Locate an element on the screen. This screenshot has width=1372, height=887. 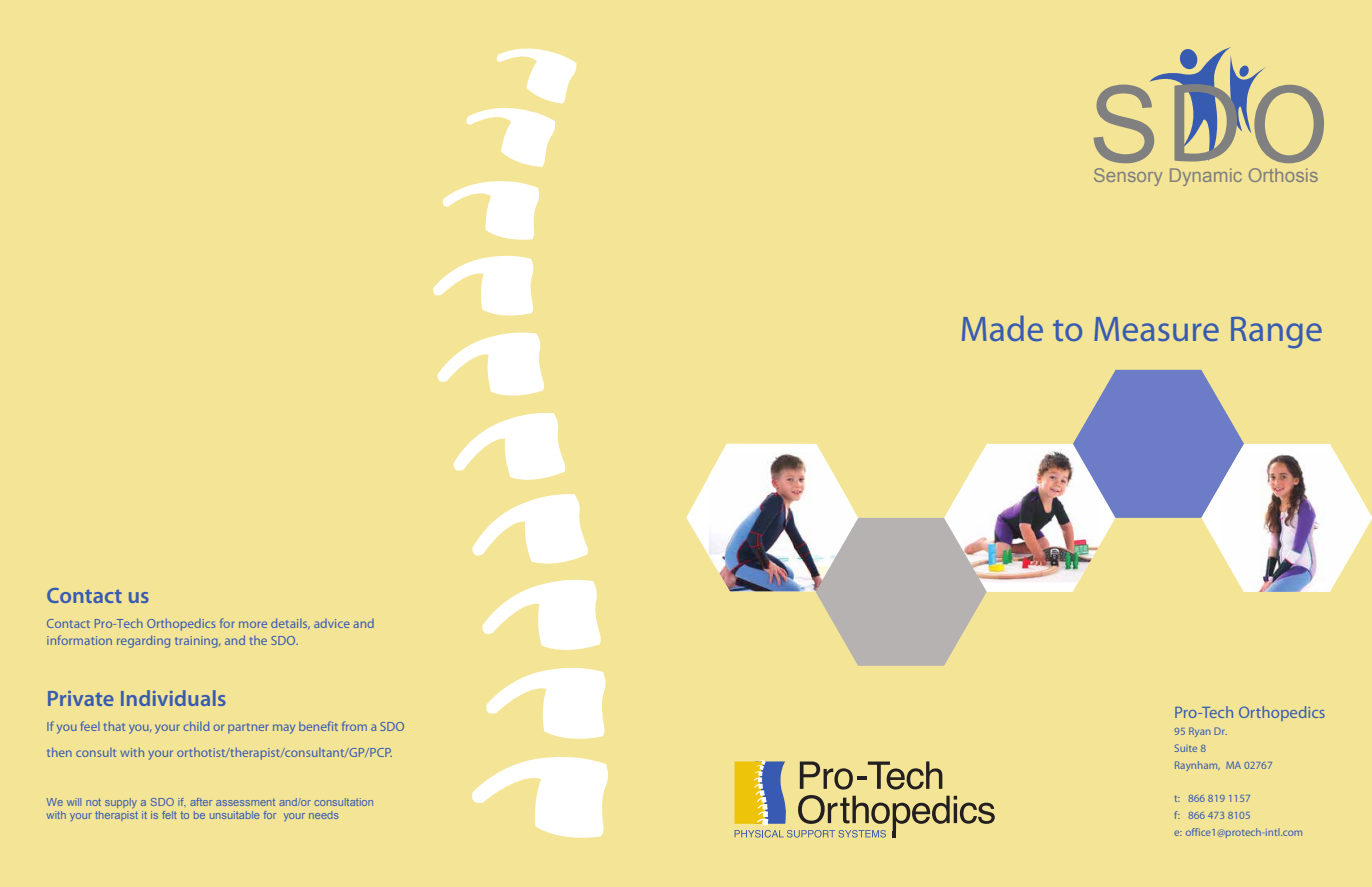
Dynamic is located at coordinates (1206, 177).
